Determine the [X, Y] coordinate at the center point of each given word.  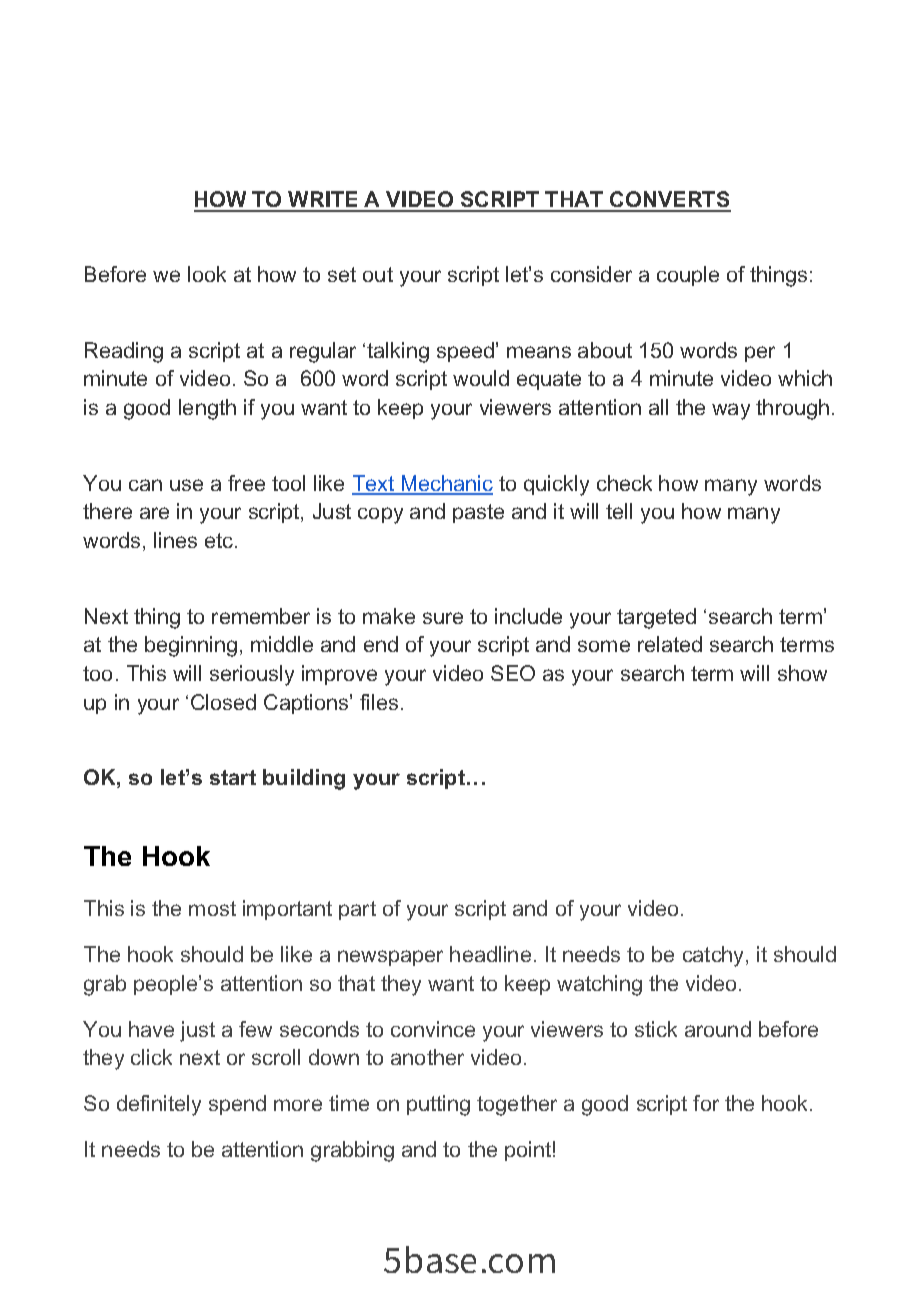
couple [688, 276]
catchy [715, 956]
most [212, 908]
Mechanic [446, 484]
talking [398, 352]
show [802, 673]
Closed [223, 702]
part [357, 910]
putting [438, 1105]
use [186, 485]
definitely [159, 1105]
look [207, 274]
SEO [513, 673]
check [624, 483]
